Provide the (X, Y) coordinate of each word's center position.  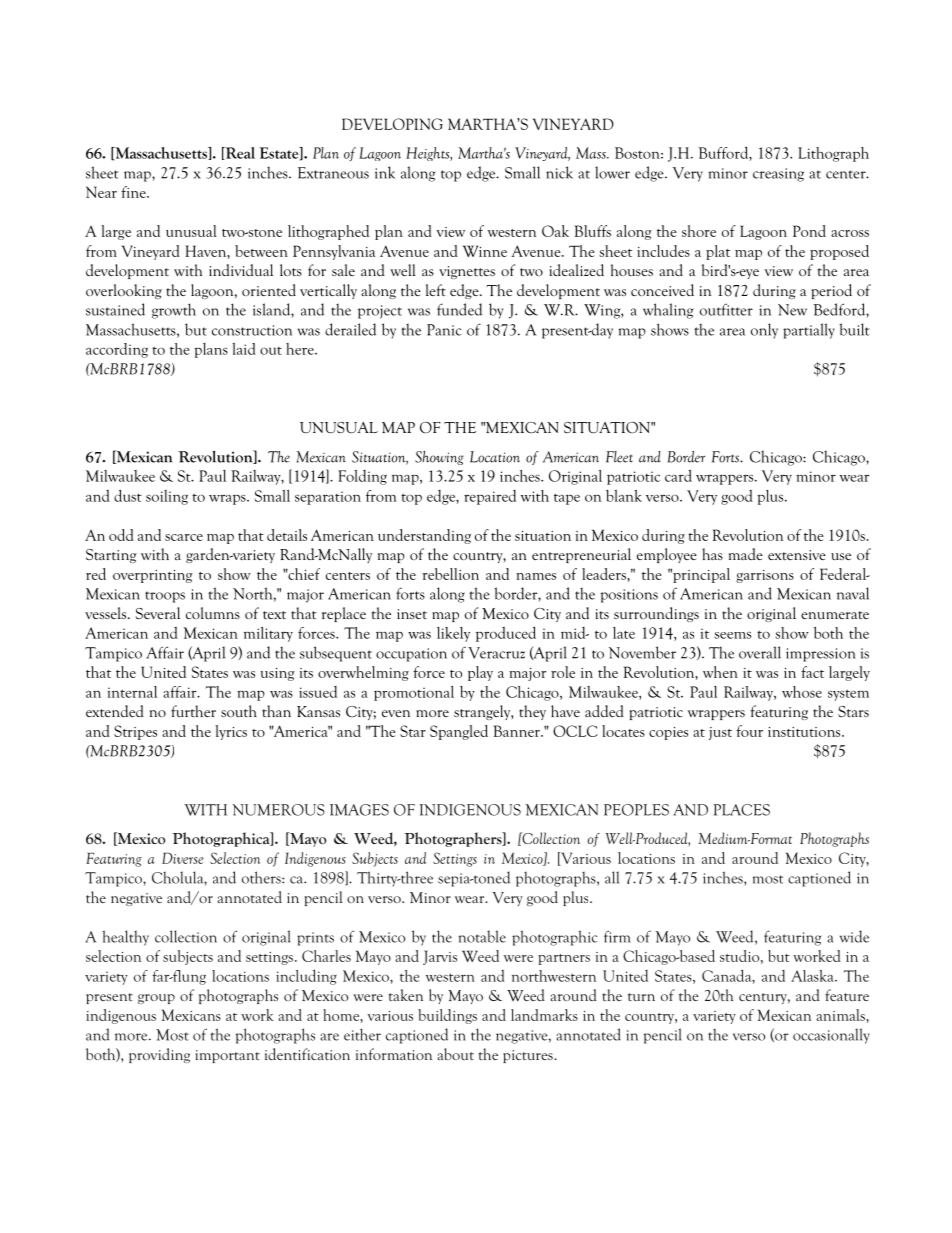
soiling (167, 497)
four (749, 731)
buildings (447, 1016)
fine (134, 192)
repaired (490, 497)
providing (159, 1055)
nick (559, 172)
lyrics (231, 732)
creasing (778, 175)
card (678, 475)
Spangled (459, 732)
